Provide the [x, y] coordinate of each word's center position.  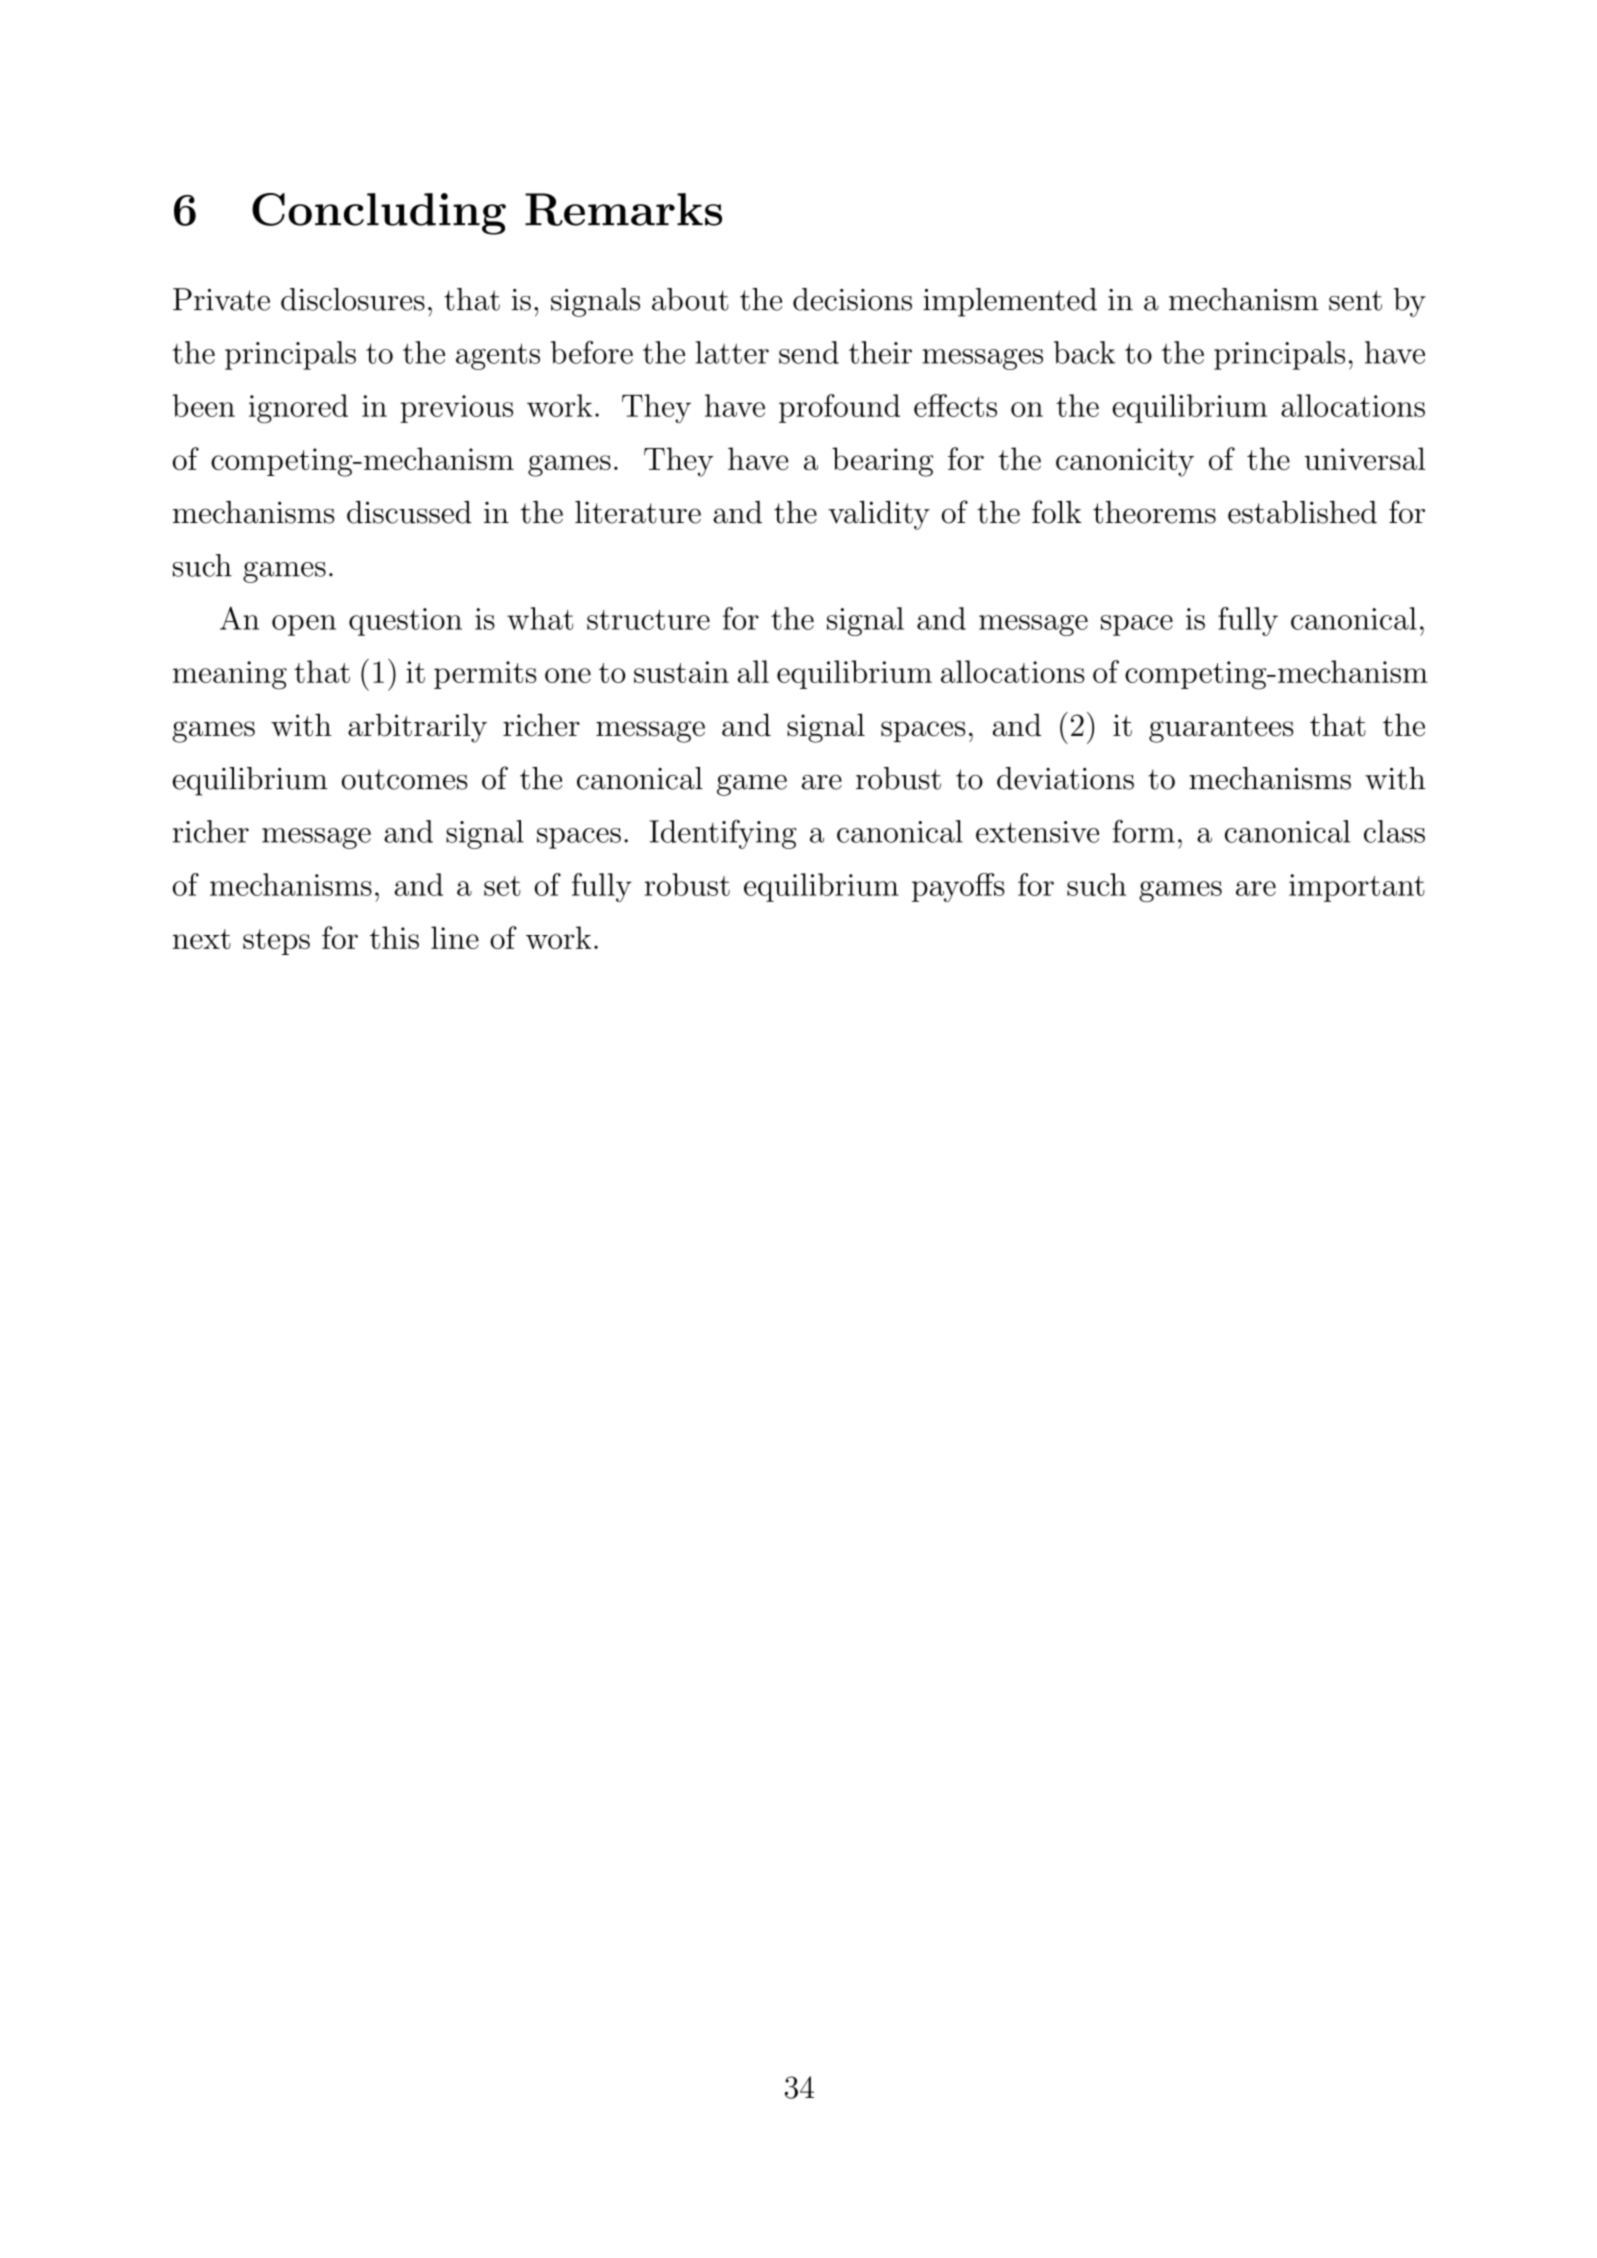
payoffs [958, 887]
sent [1355, 300]
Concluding [379, 214]
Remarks [623, 209]
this [394, 937]
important [1357, 888]
